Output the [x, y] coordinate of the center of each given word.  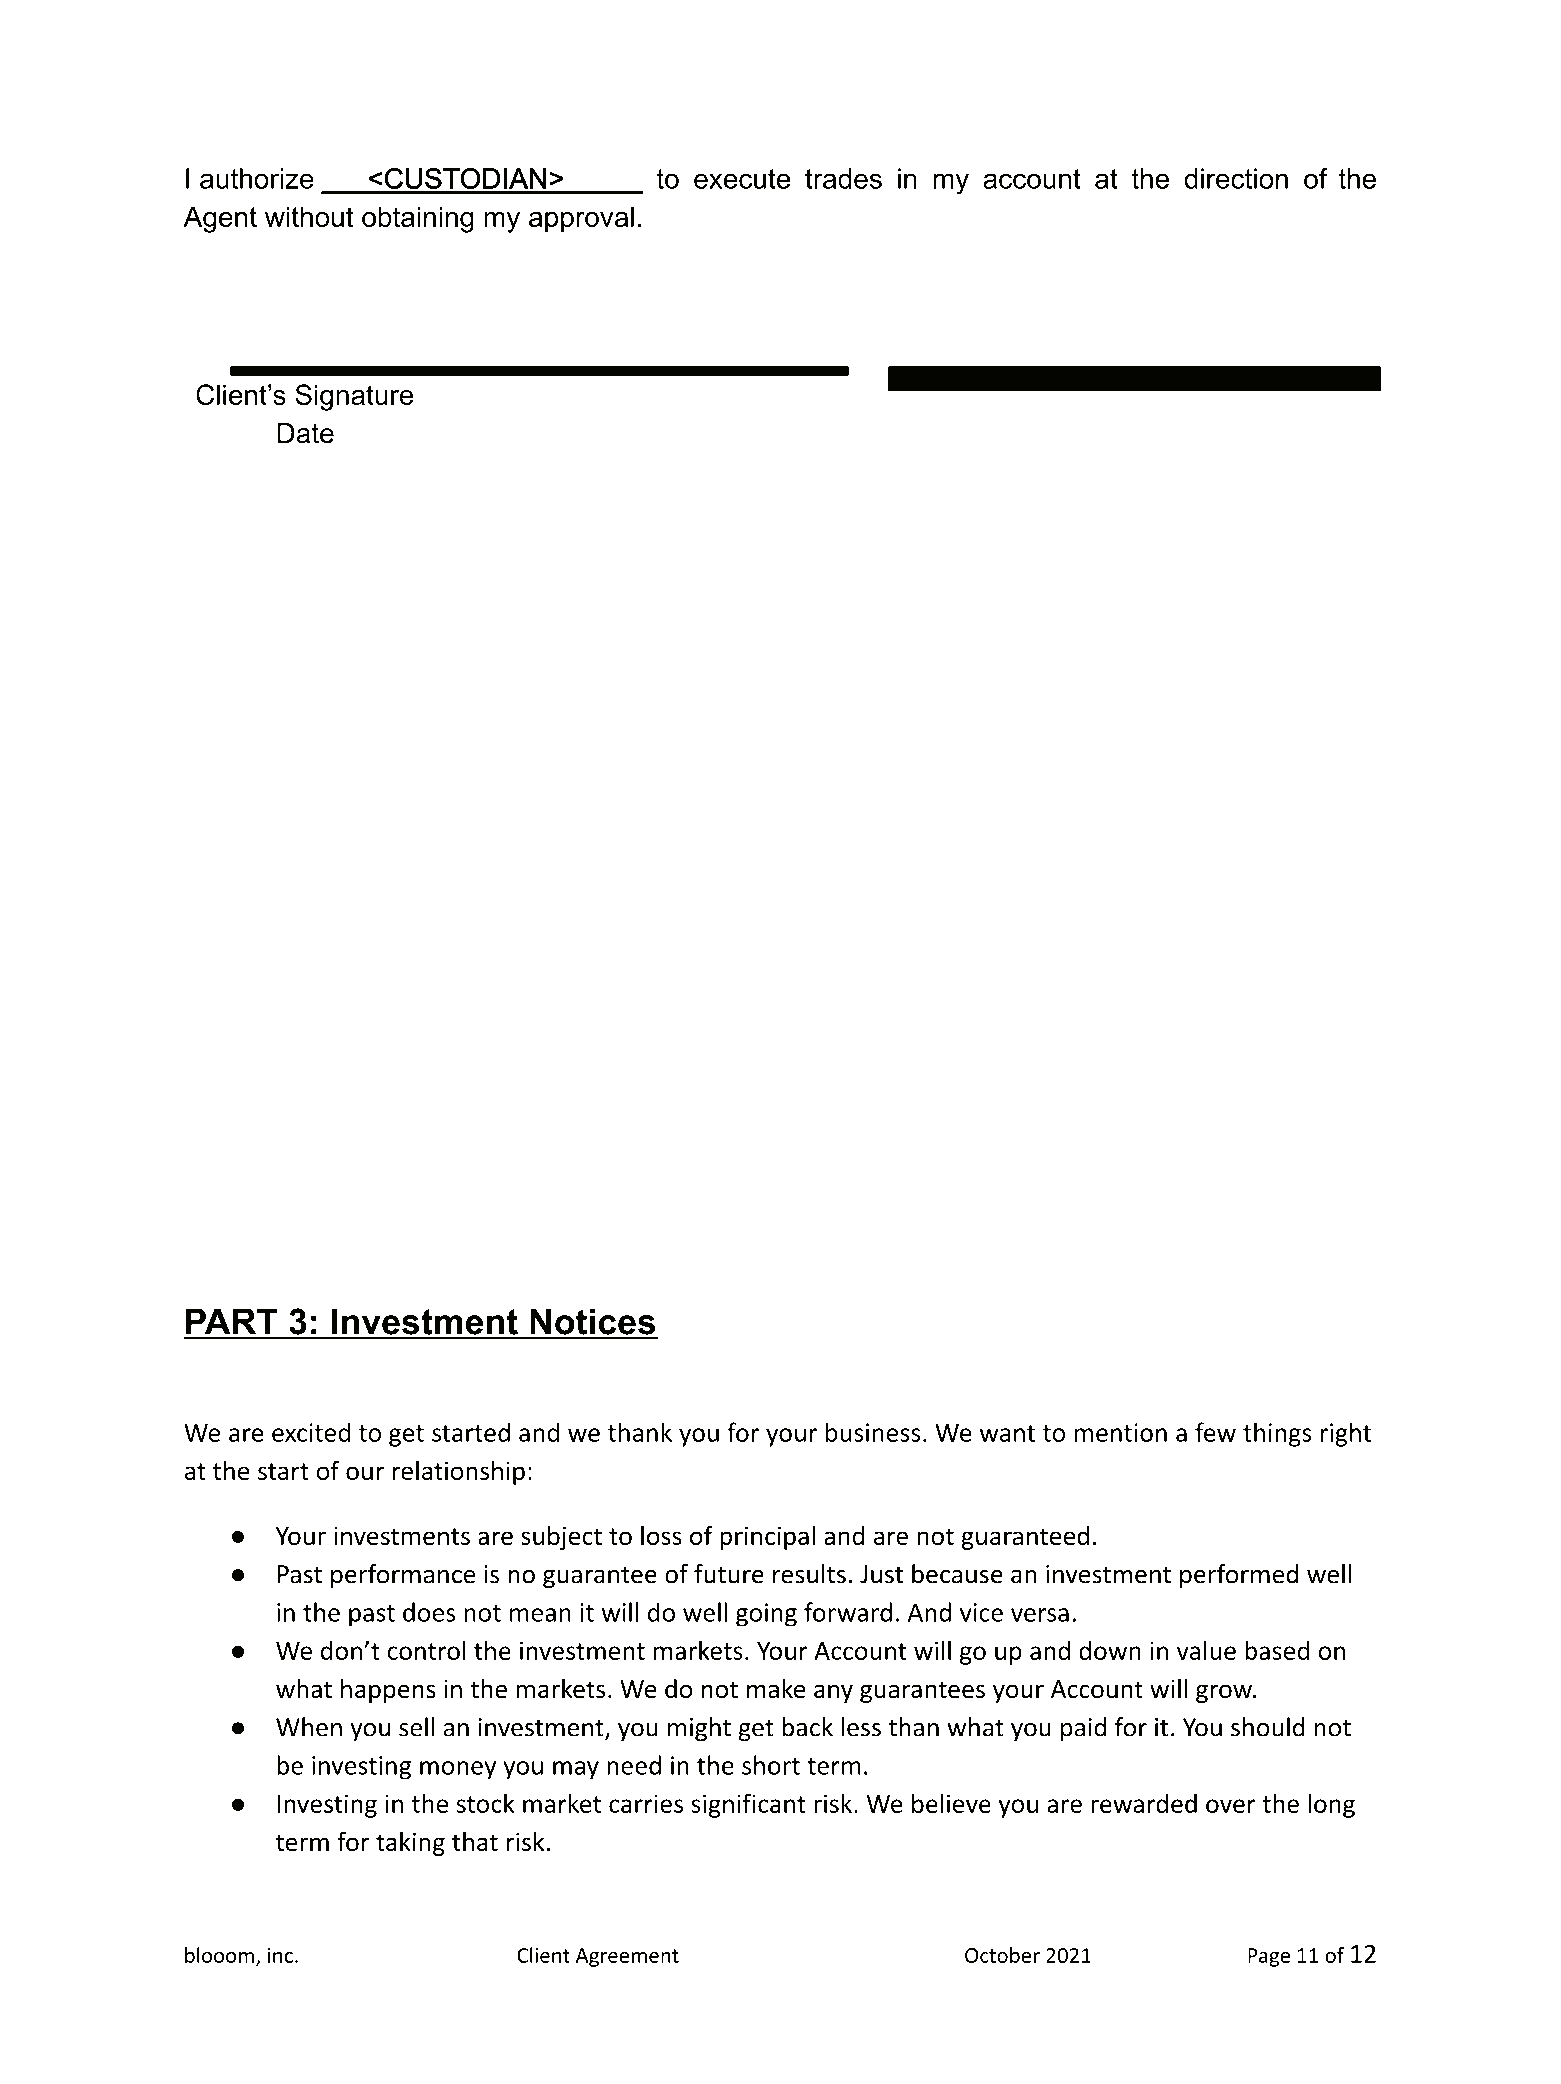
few [1215, 1432]
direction [1236, 178]
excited [311, 1432]
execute [742, 179]
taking [410, 1844]
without [309, 216]
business [873, 1432]
